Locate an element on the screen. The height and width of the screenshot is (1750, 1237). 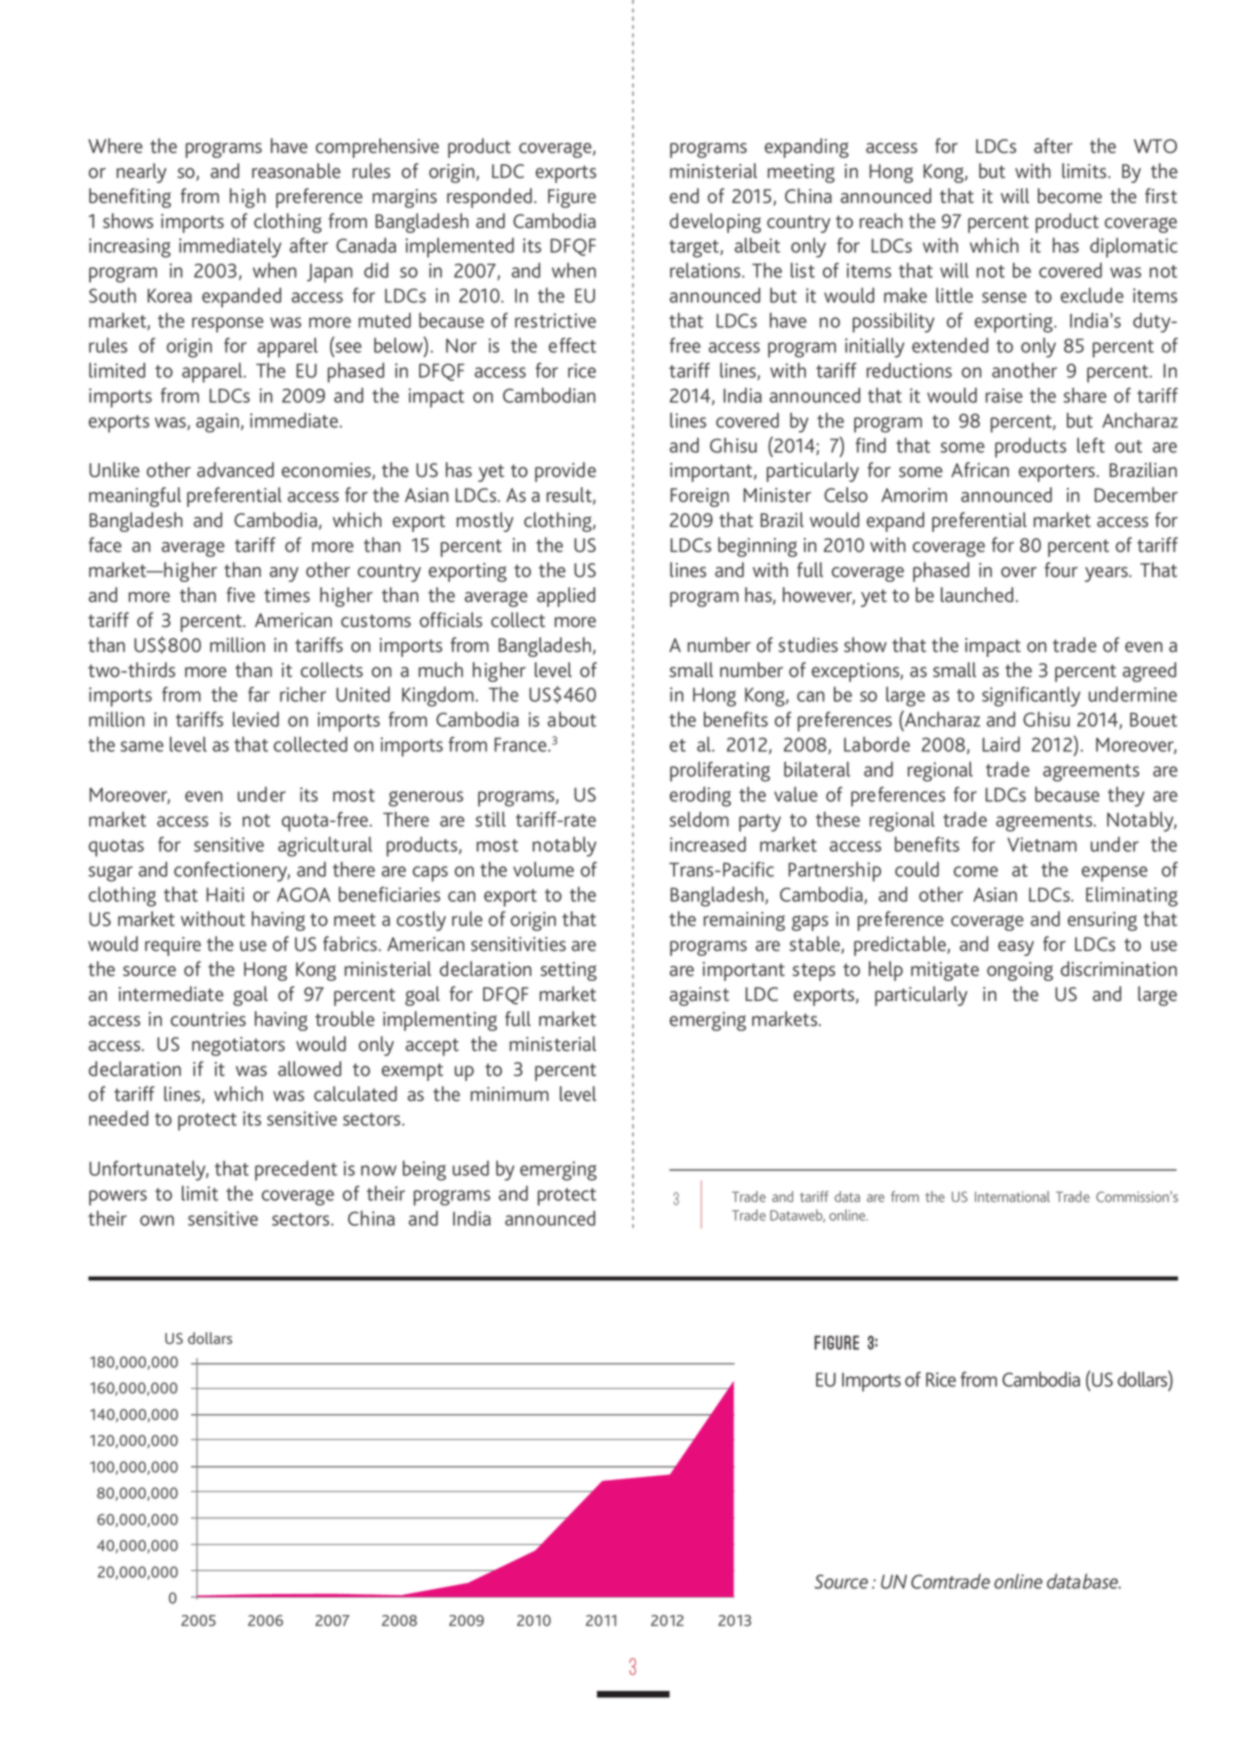
raise is located at coordinates (1004, 395).
